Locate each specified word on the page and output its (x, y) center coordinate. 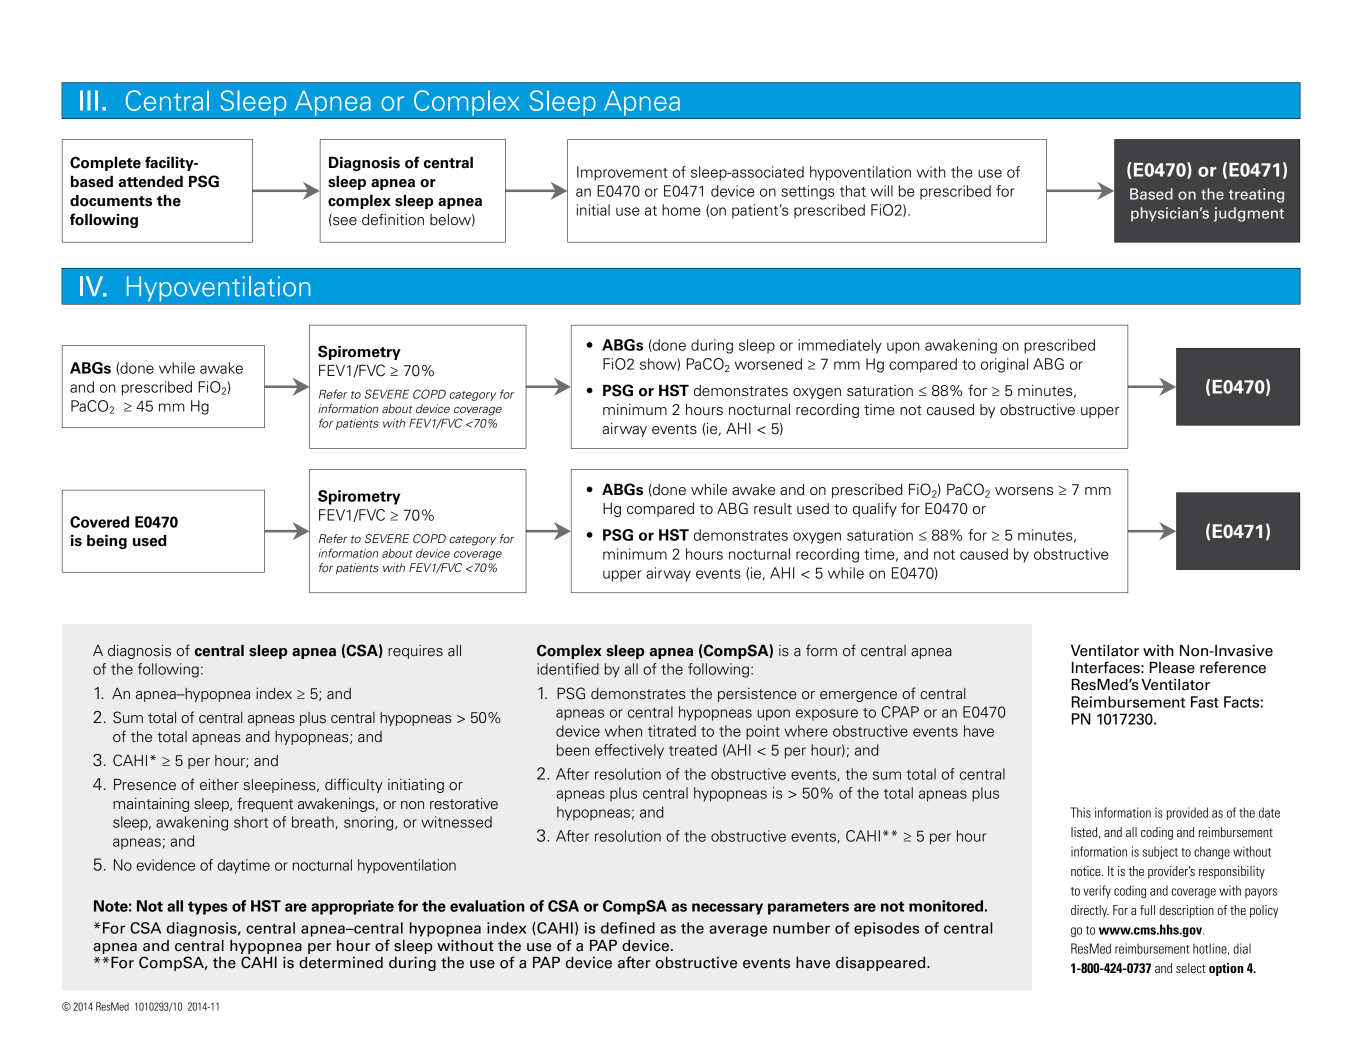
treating (1256, 195)
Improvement (622, 173)
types (208, 908)
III (89, 100)
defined (628, 928)
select (1191, 968)
